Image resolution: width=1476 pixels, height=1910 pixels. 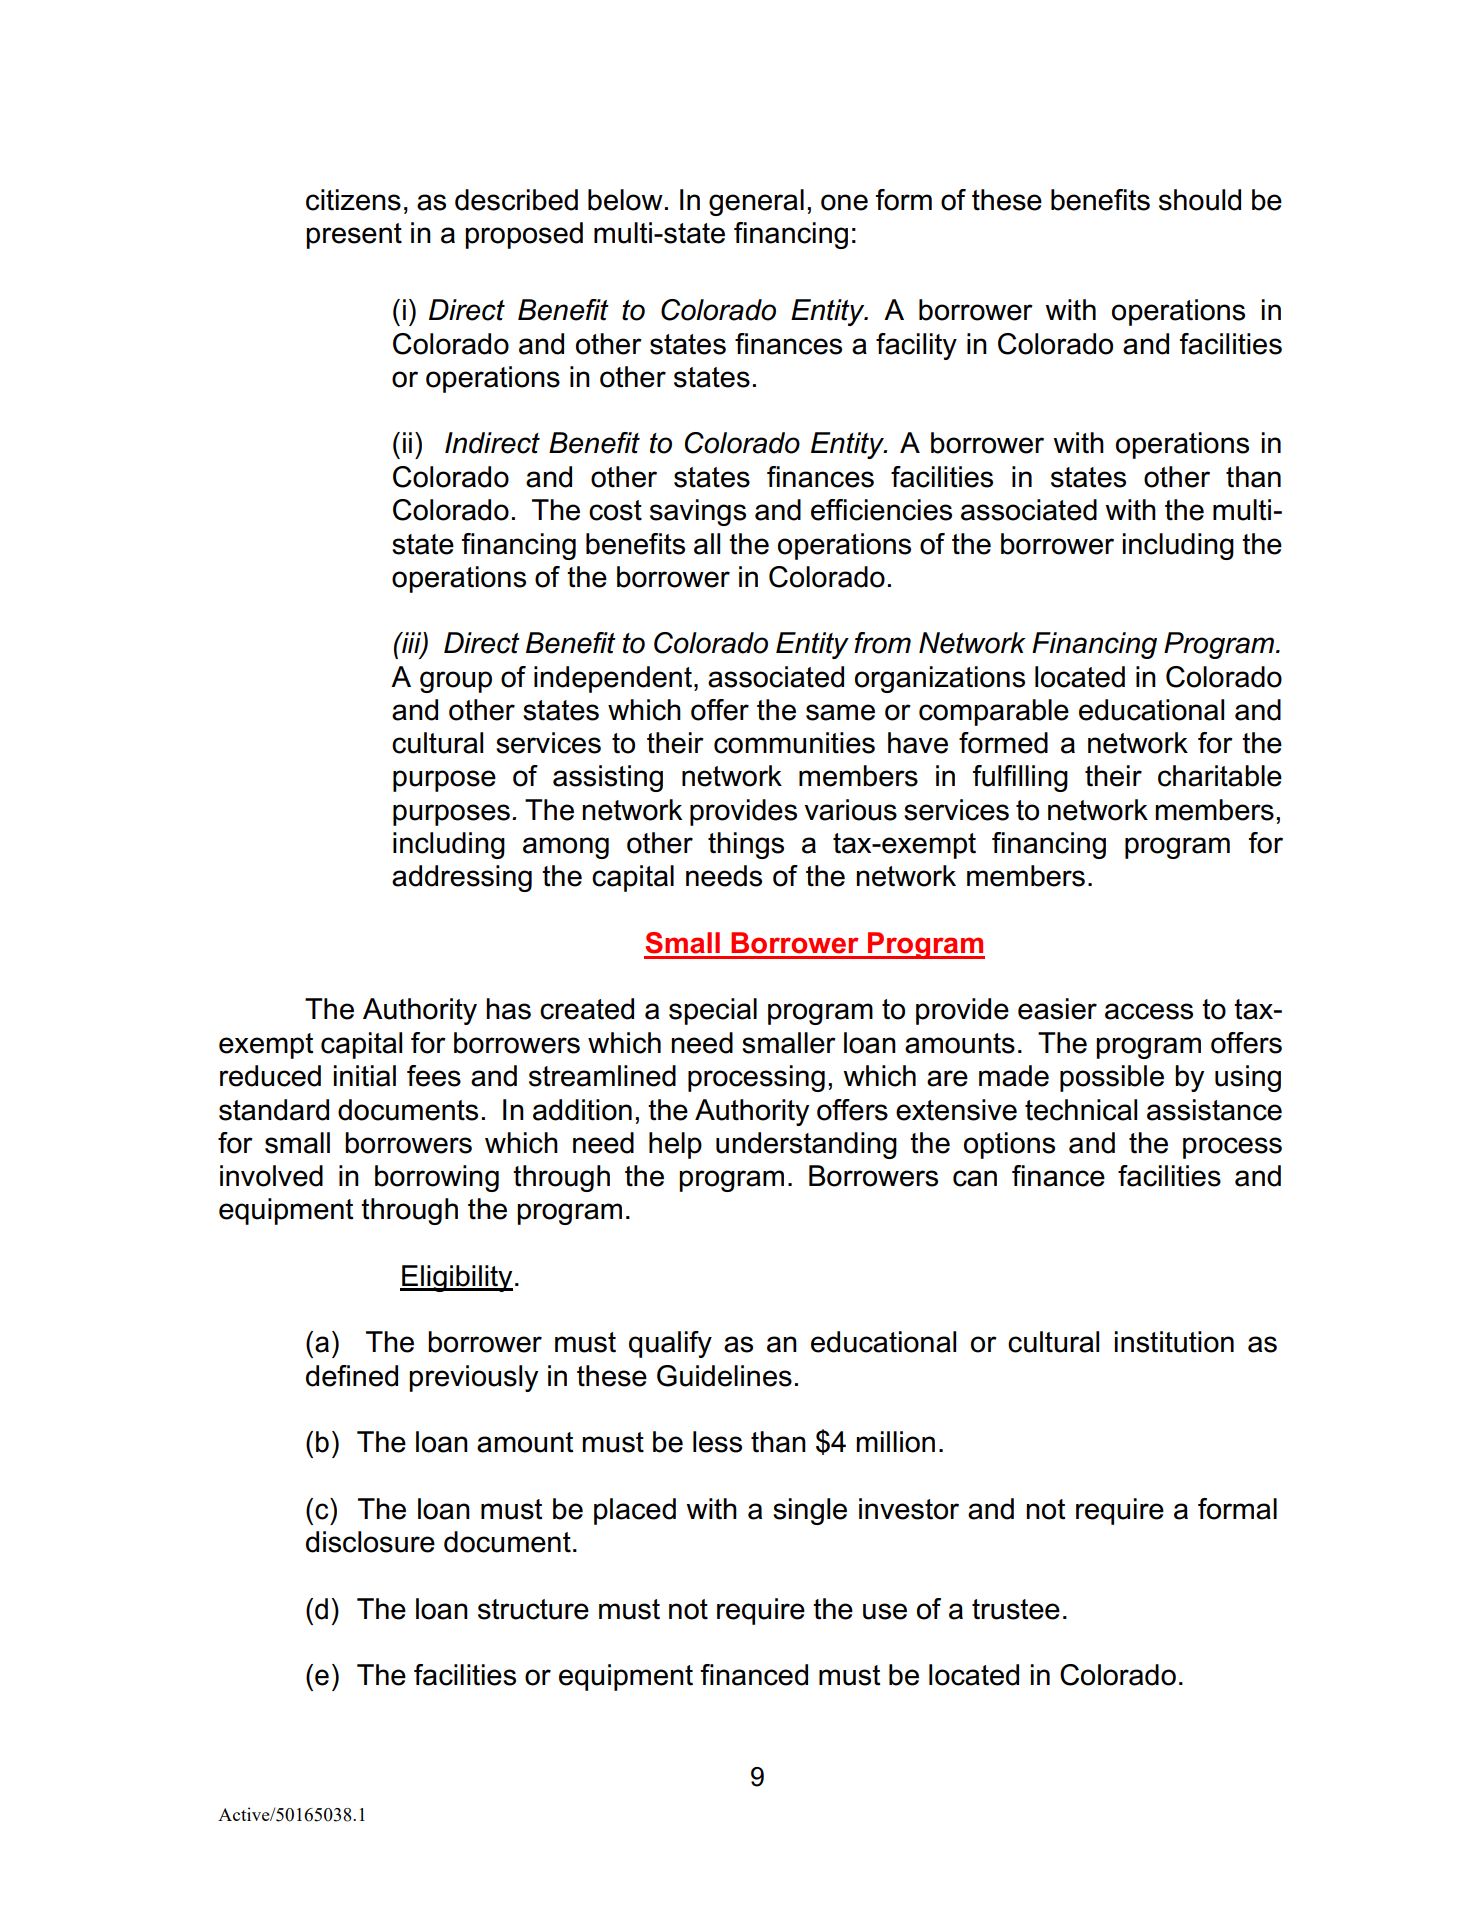 I want to click on should, so click(x=1200, y=200).
